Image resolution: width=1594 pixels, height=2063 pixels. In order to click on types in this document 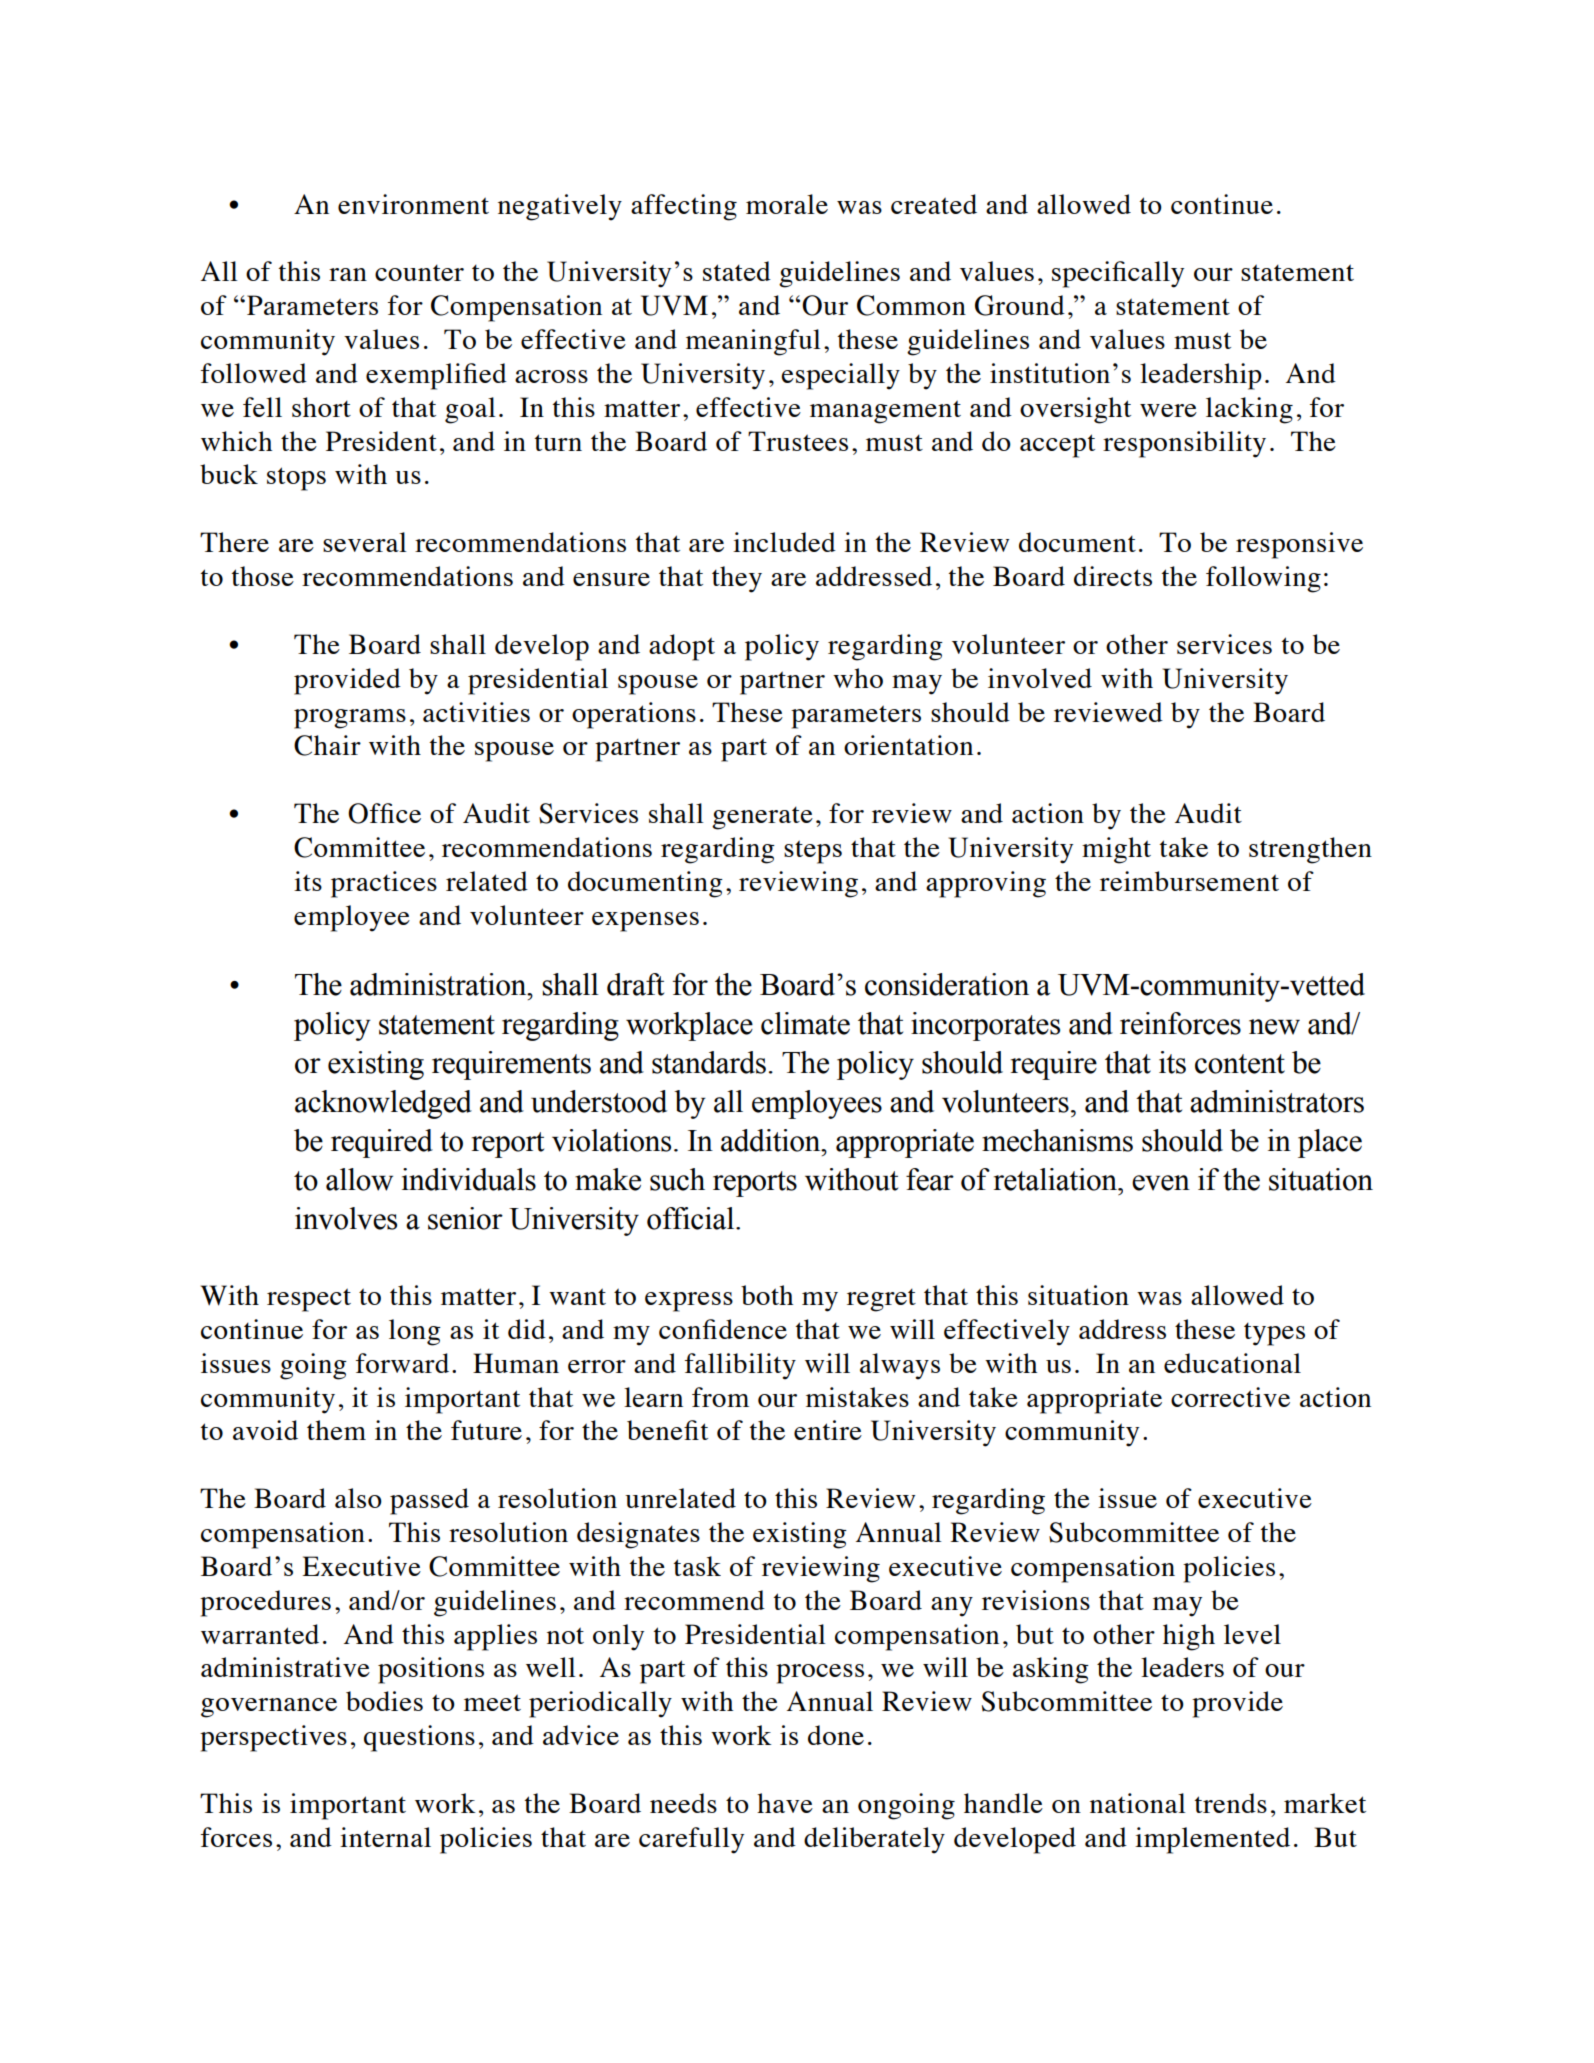, I will do `click(1274, 1334)`.
